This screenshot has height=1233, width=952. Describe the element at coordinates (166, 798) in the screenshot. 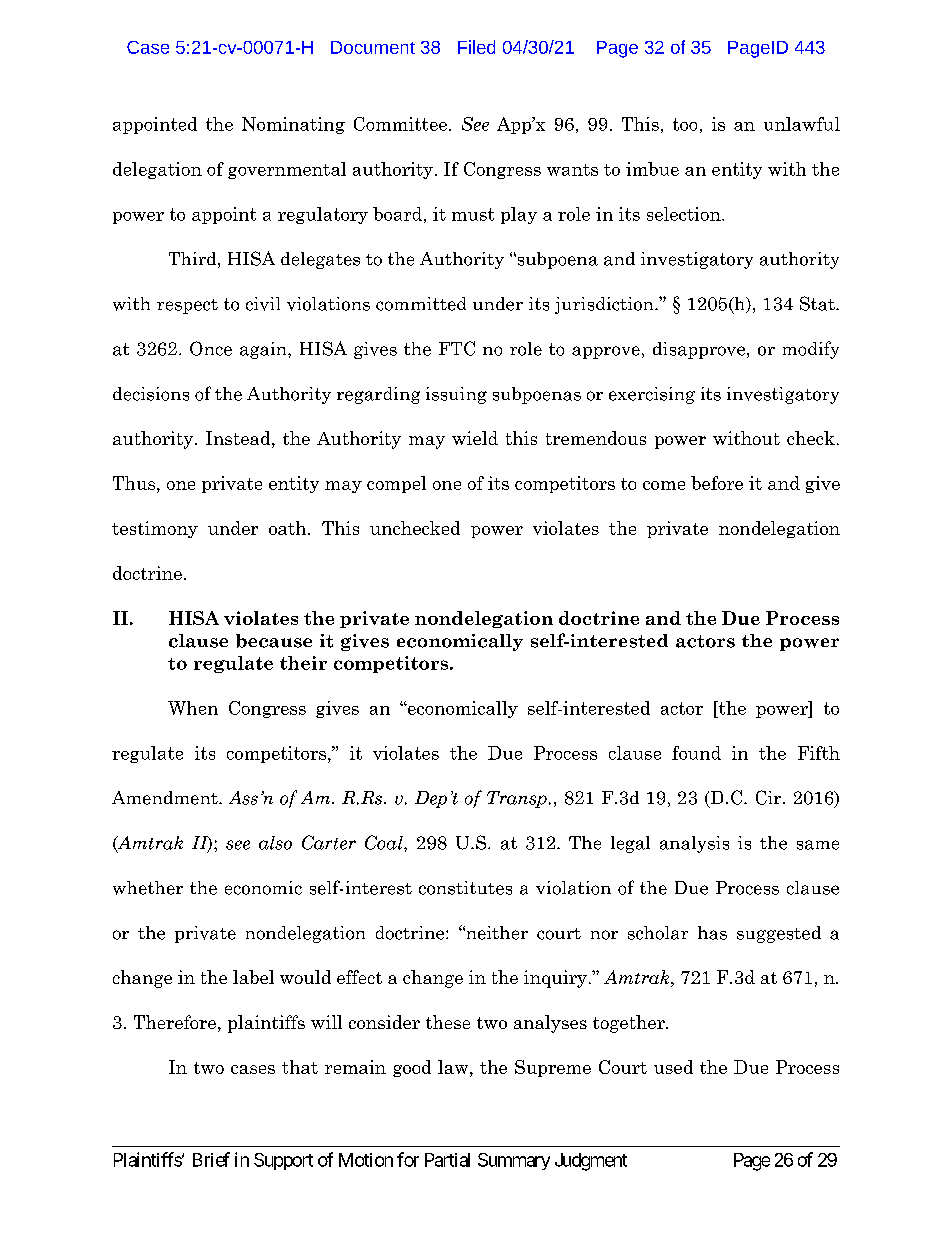

I see `Amendment` at that location.
